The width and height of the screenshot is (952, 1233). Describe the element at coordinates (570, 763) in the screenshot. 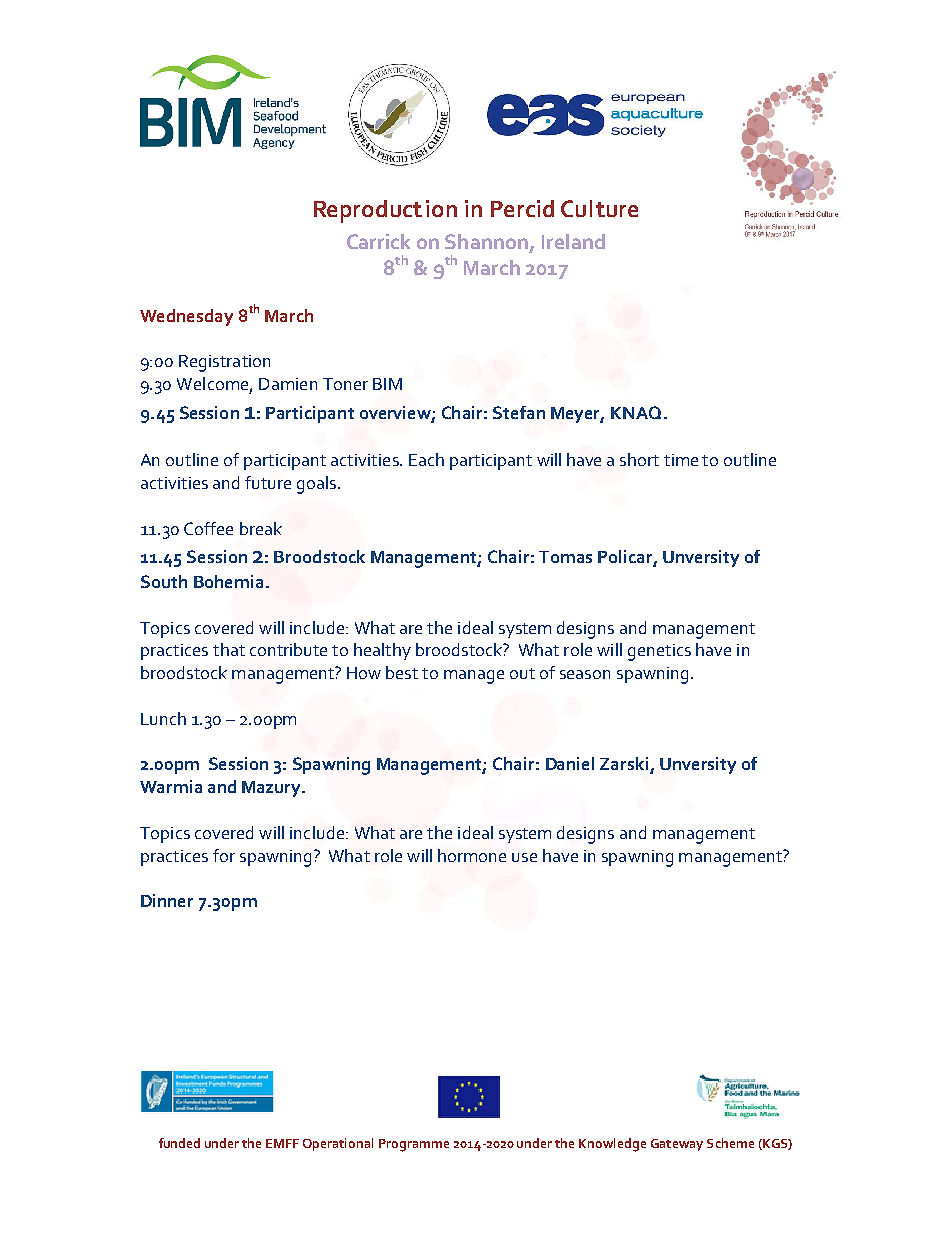

I see `Daniel` at that location.
